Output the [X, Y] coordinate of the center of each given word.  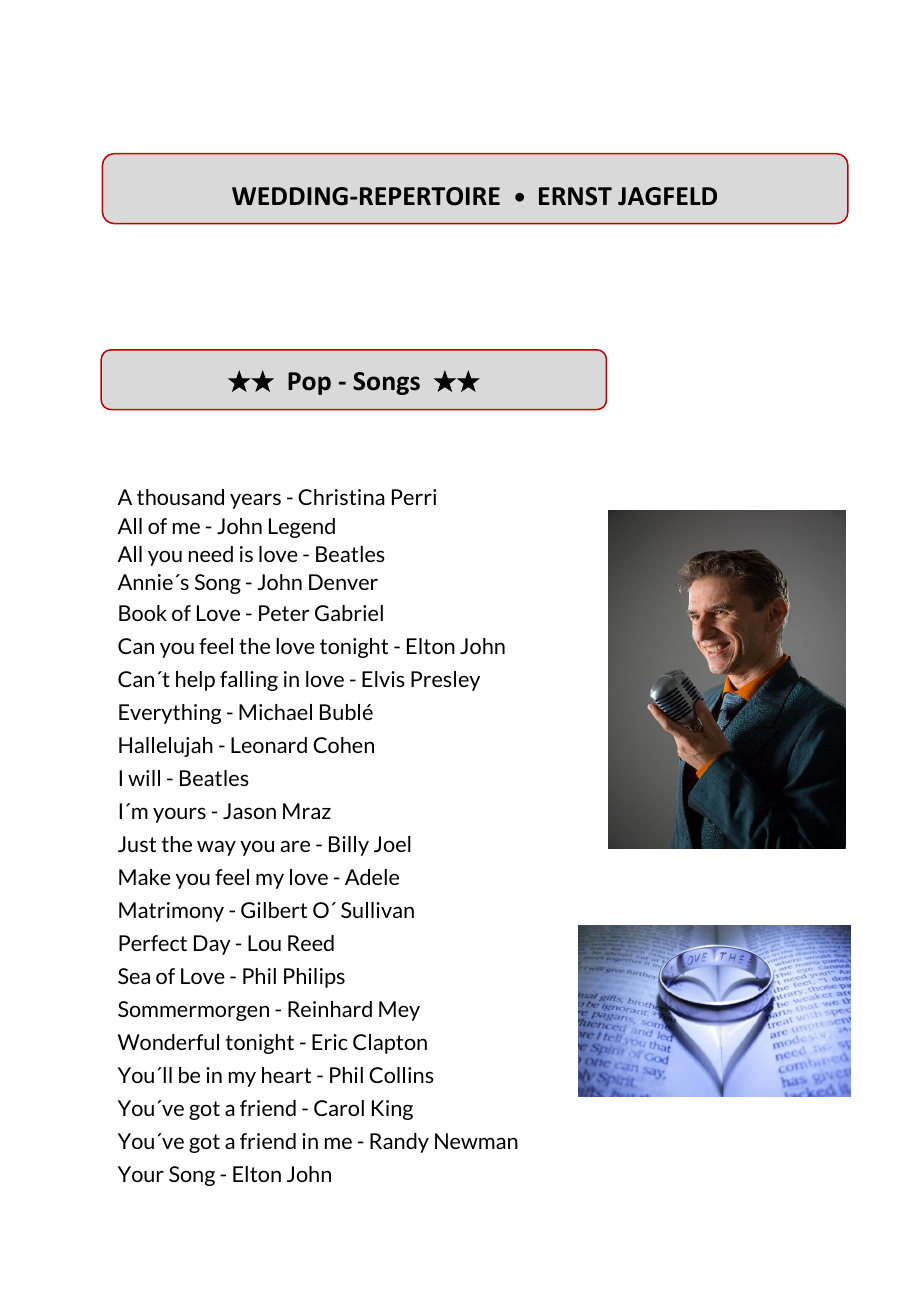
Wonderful [168, 1042]
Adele [372, 877]
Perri [414, 497]
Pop [309, 383]
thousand [180, 497]
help [195, 681]
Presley [445, 681]
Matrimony [171, 912]
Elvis [383, 679]
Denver [343, 582]
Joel [392, 844]
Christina [341, 497]
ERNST [575, 196]
